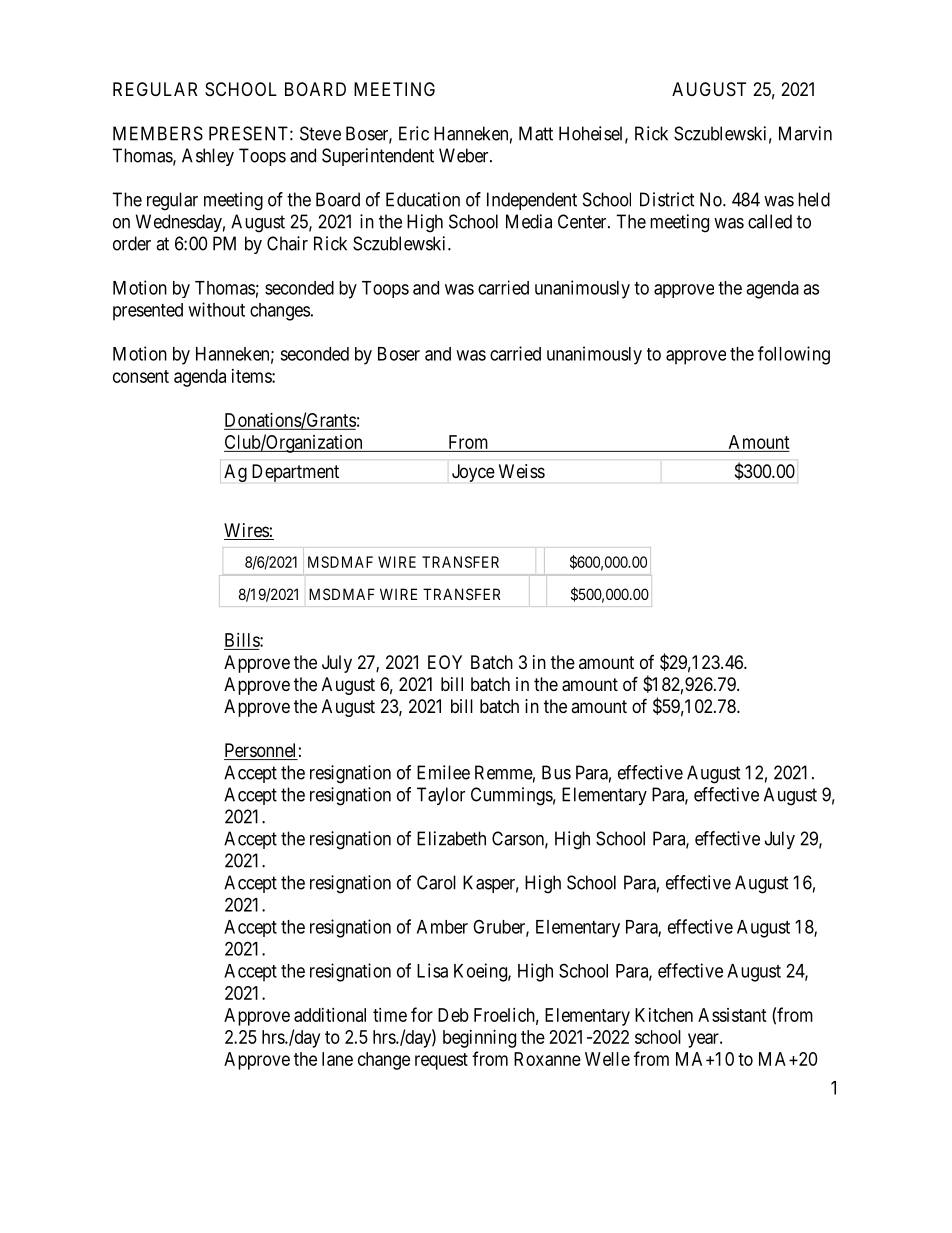 The image size is (952, 1233). I want to click on Weber, so click(465, 155).
